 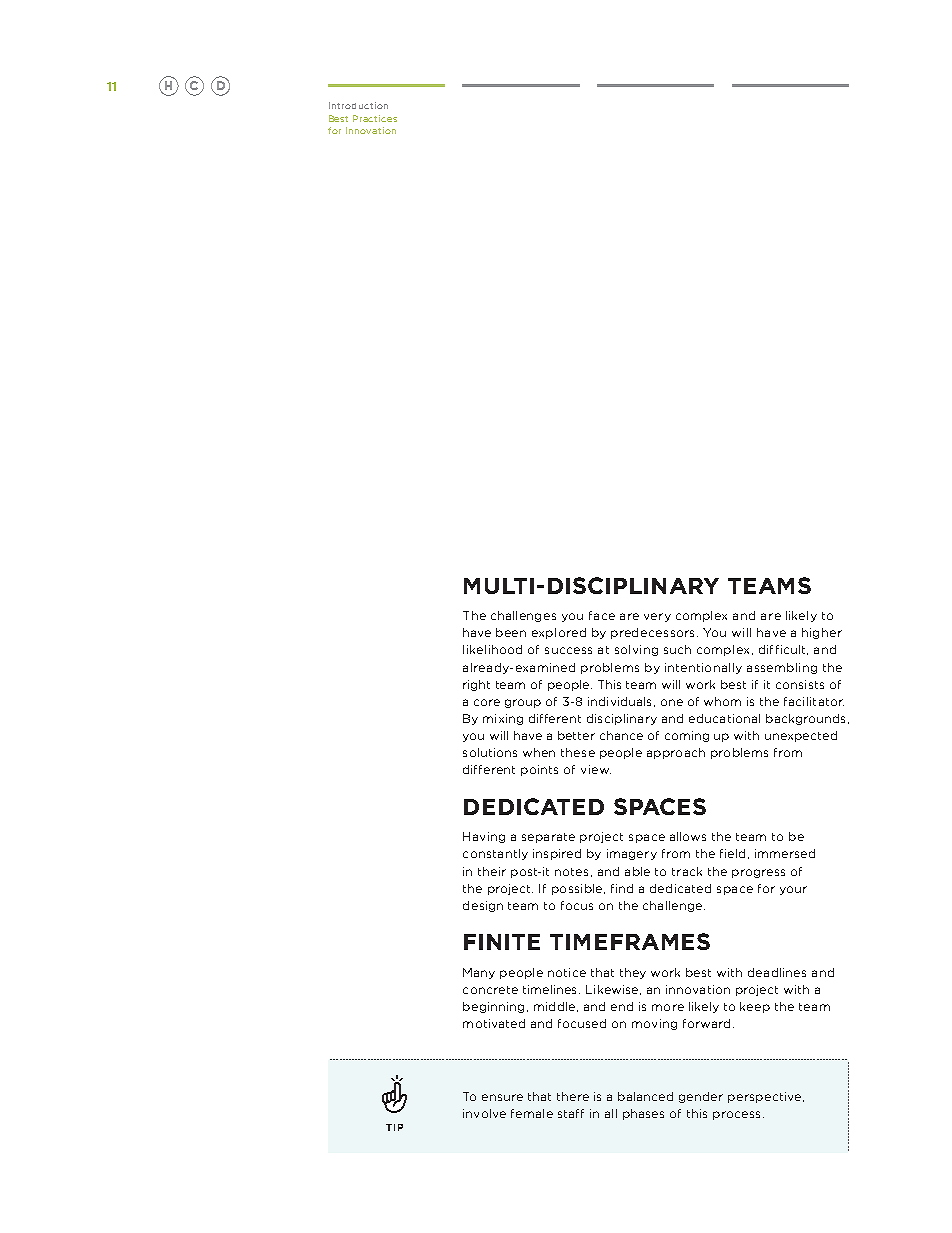 What do you see at coordinates (358, 105) in the document?
I see `Introduction` at bounding box center [358, 105].
